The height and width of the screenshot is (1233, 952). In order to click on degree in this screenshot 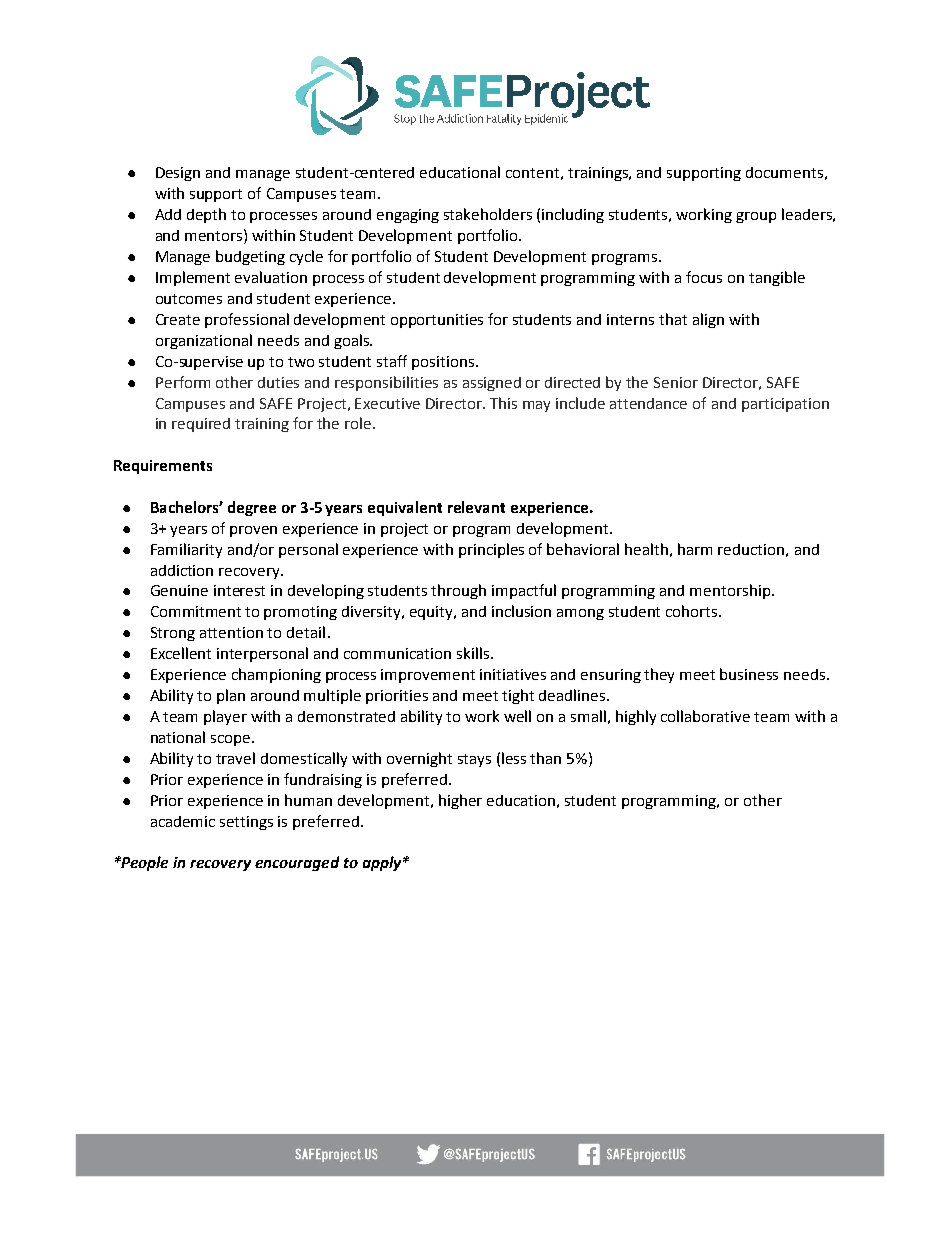, I will do `click(252, 508)`.
